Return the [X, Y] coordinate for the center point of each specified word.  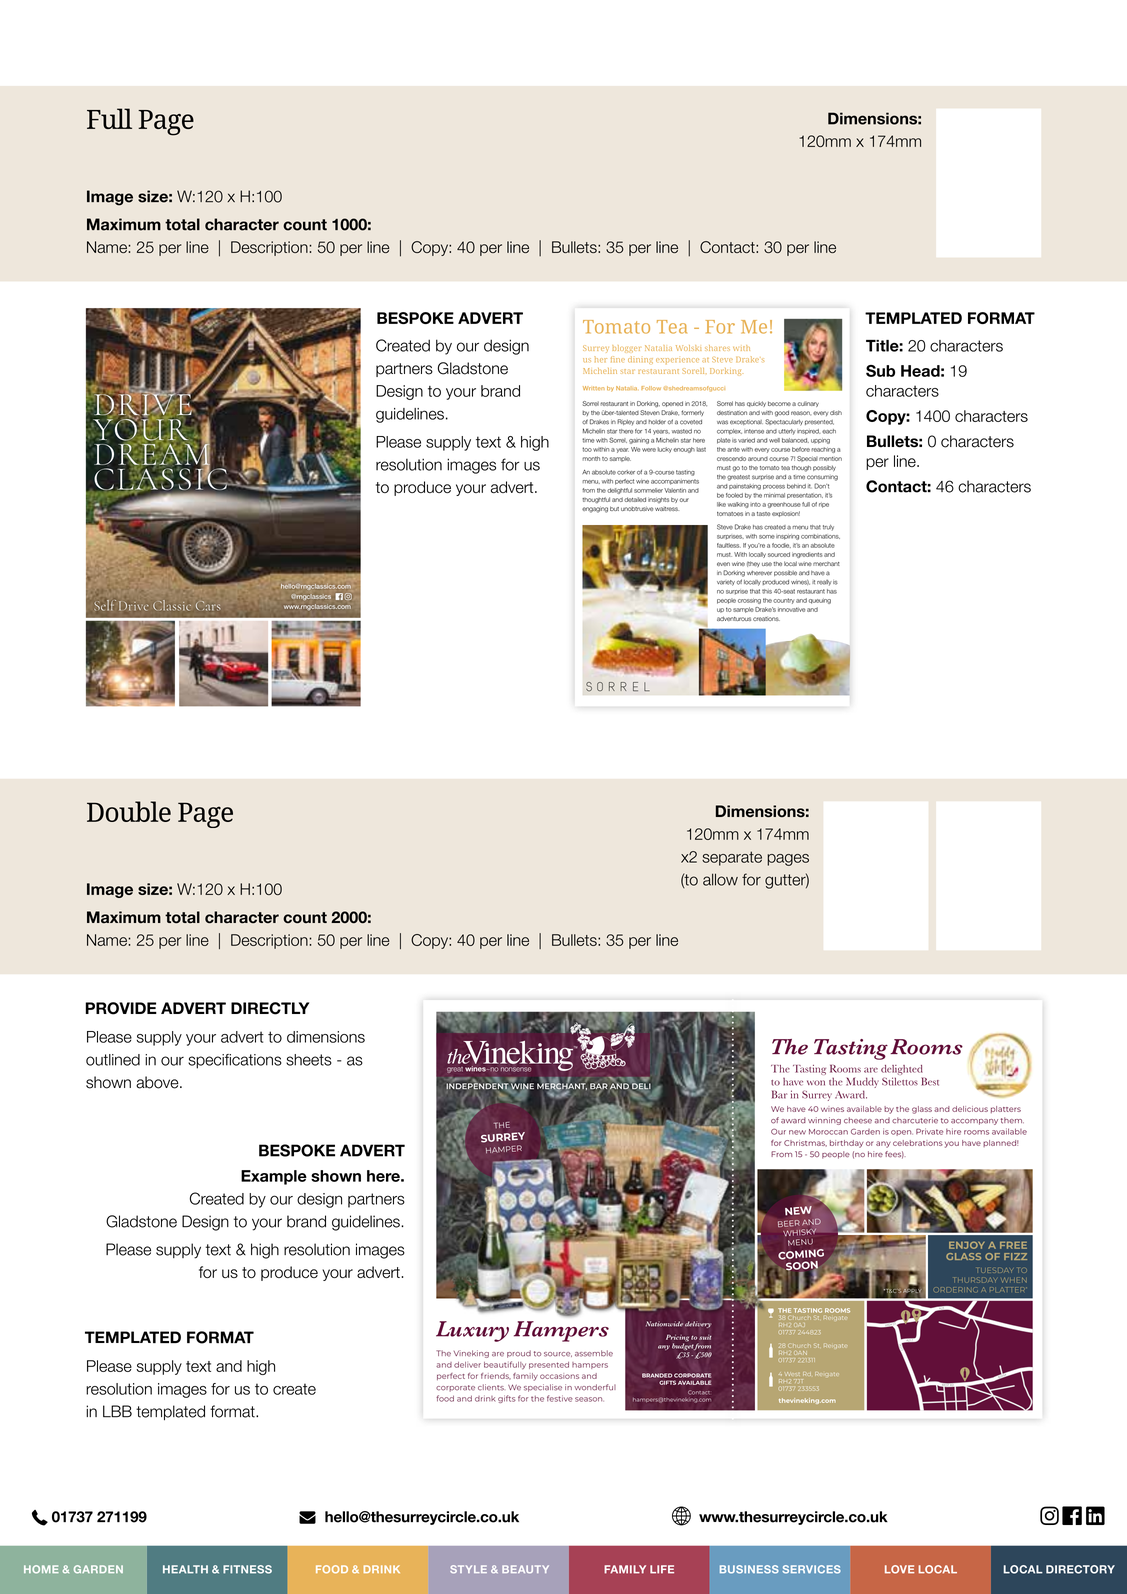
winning [824, 1121]
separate [732, 858]
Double [129, 811]
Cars [208, 606]
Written [594, 388]
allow [720, 879]
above [158, 1082]
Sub [880, 371]
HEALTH [185, 1569]
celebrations [918, 1143]
